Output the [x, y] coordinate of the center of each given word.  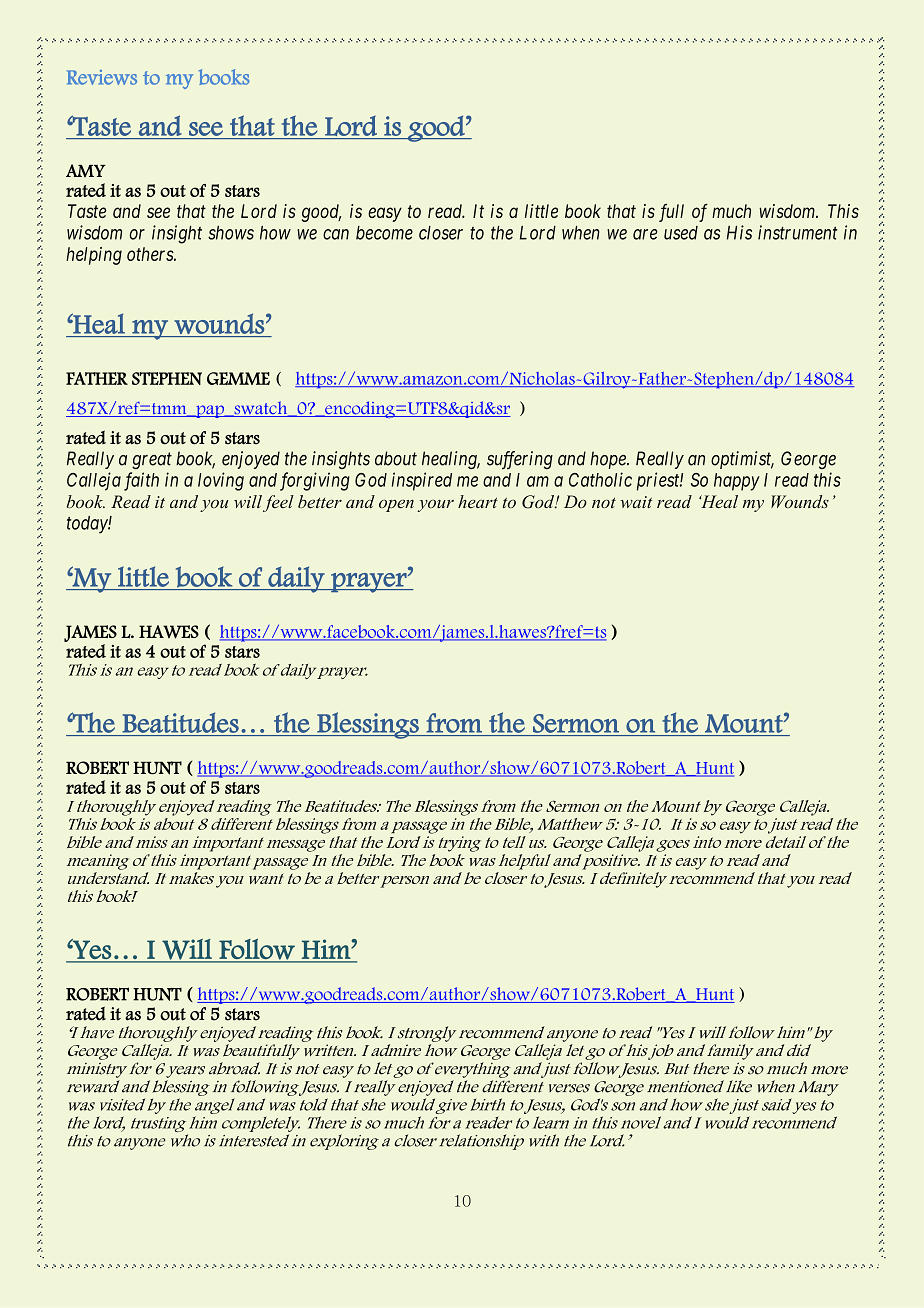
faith [141, 481]
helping [94, 256]
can [336, 234]
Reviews [102, 77]
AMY [86, 171]
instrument [798, 232]
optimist [742, 460]
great [152, 461]
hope [609, 460]
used [681, 233]
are [645, 234]
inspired [422, 481]
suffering [520, 460]
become [384, 233]
